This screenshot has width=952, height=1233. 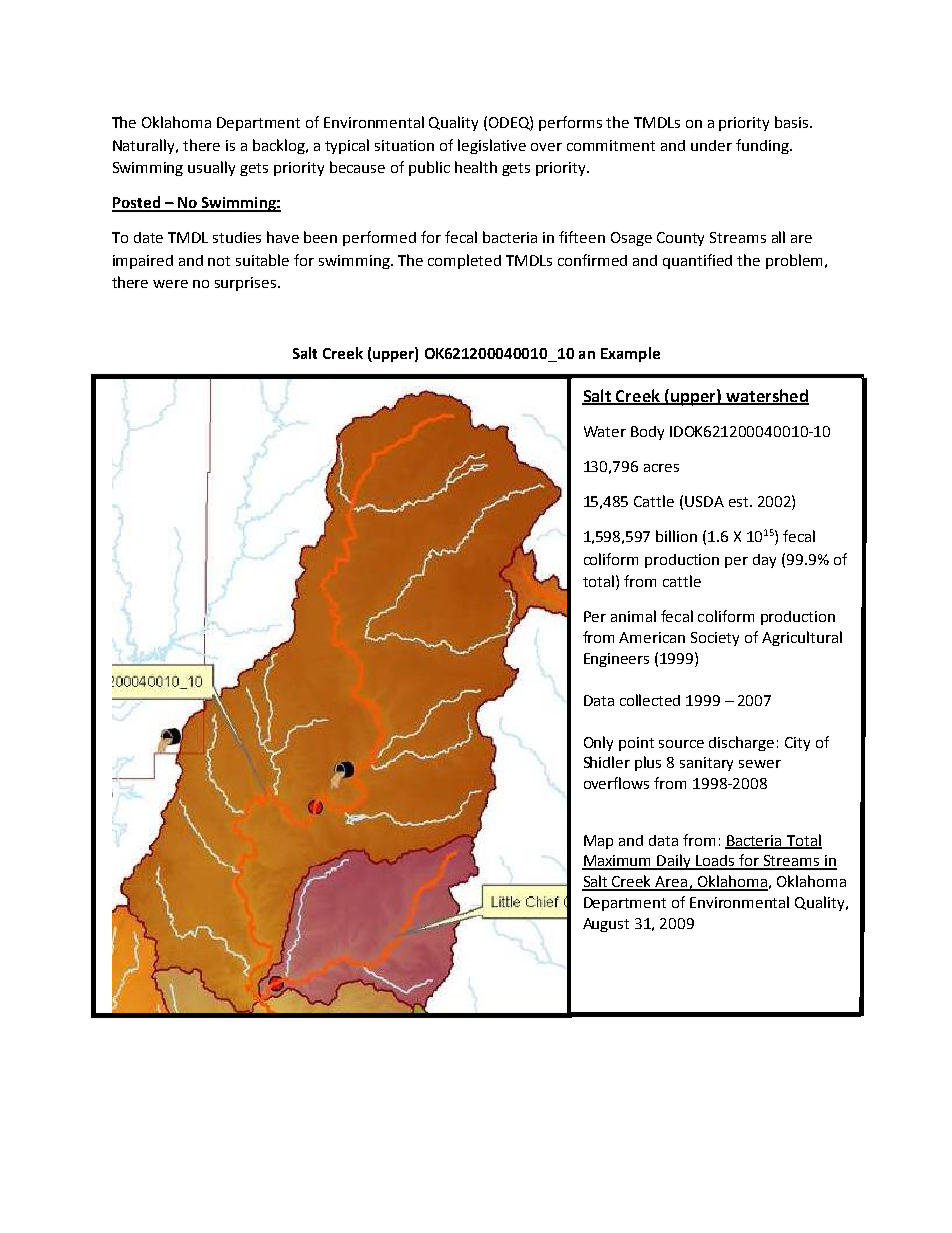 I want to click on August, so click(x=606, y=925).
